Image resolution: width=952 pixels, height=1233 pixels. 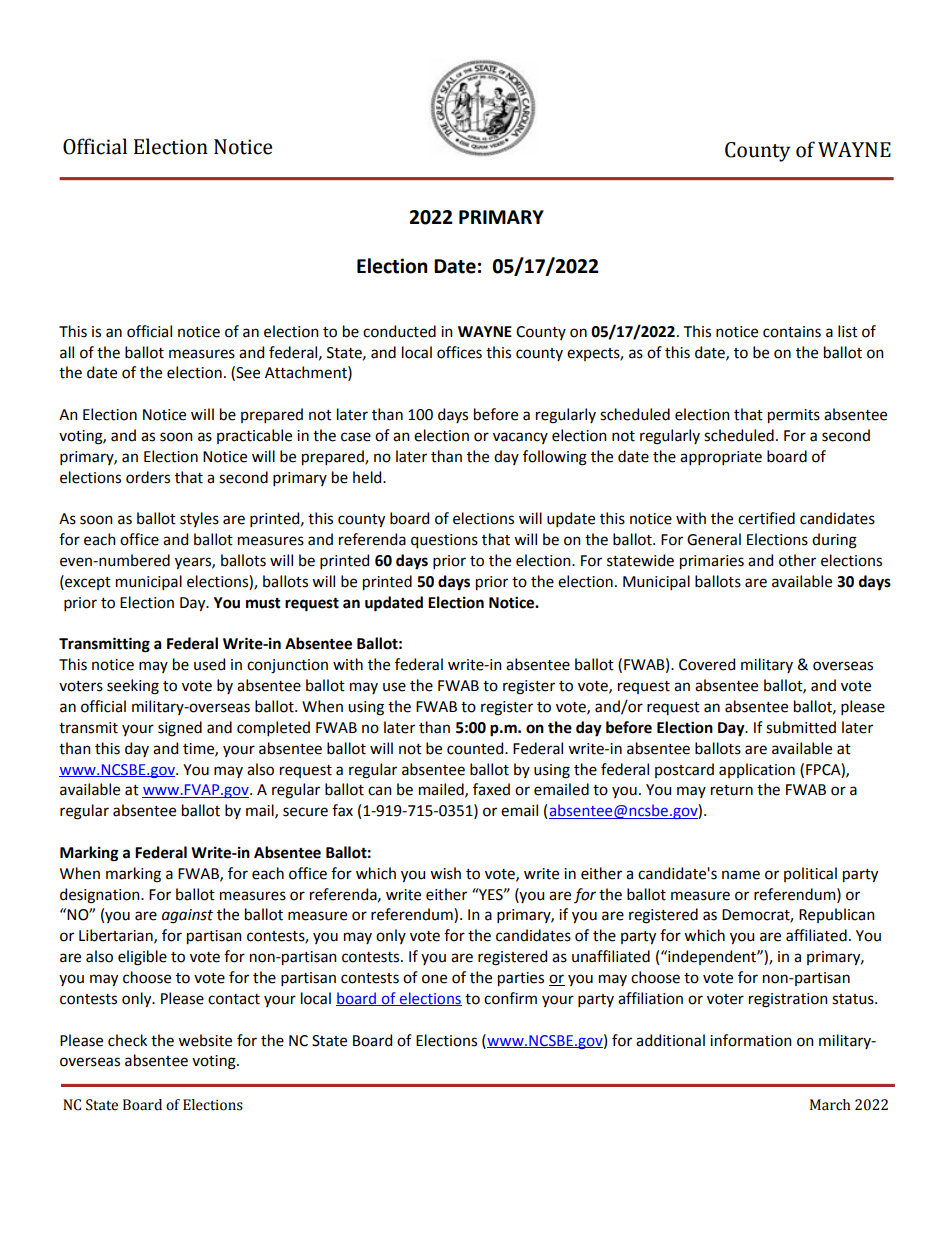 I want to click on website, so click(x=205, y=1040).
